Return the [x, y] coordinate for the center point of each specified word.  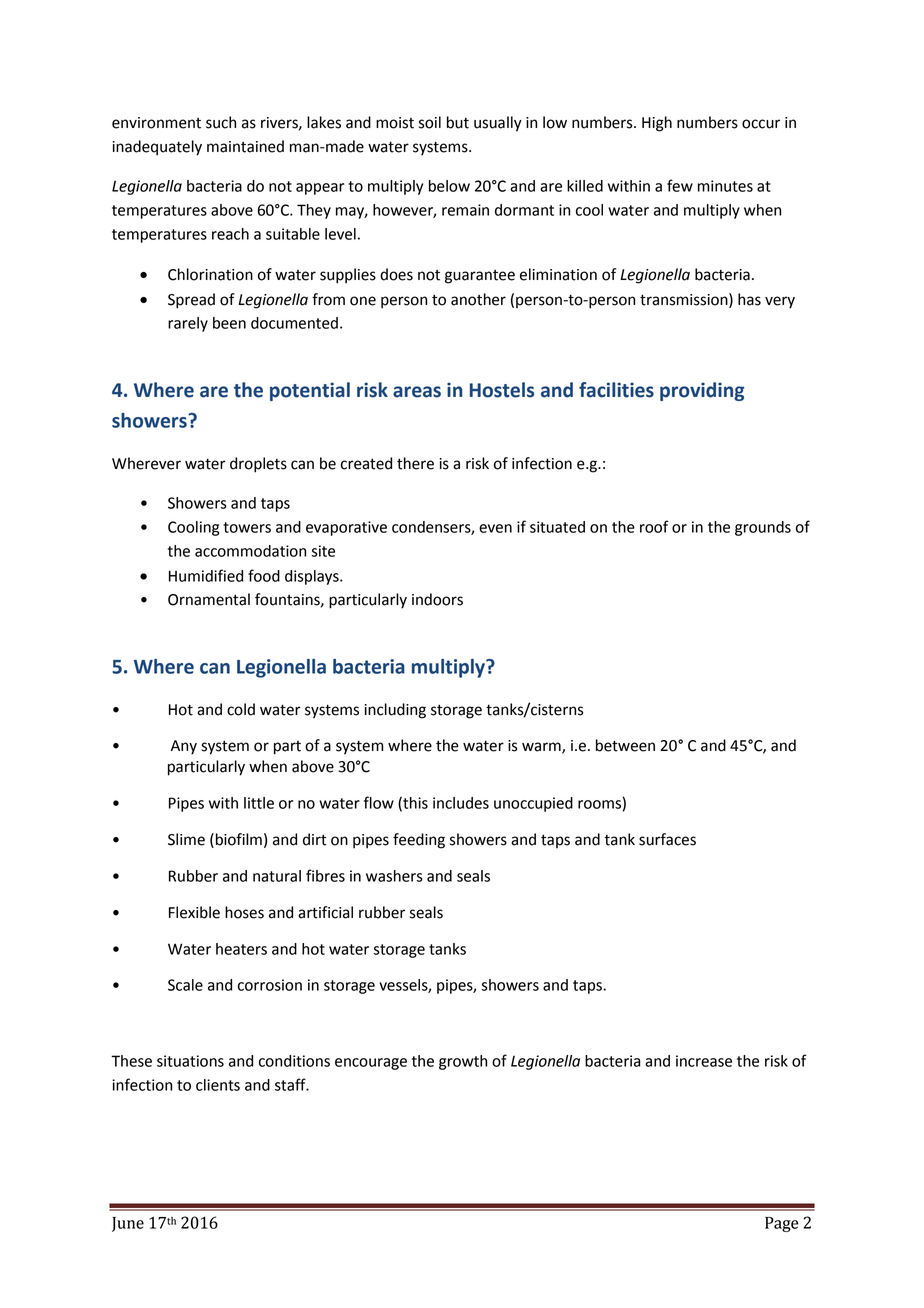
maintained [245, 146]
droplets [258, 465]
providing [702, 391]
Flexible [194, 912]
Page [781, 1224]
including [395, 711]
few [680, 185]
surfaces [667, 839]
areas [417, 392]
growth [463, 1062]
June [128, 1224]
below [449, 186]
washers [394, 876]
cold [241, 709]
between [625, 745]
